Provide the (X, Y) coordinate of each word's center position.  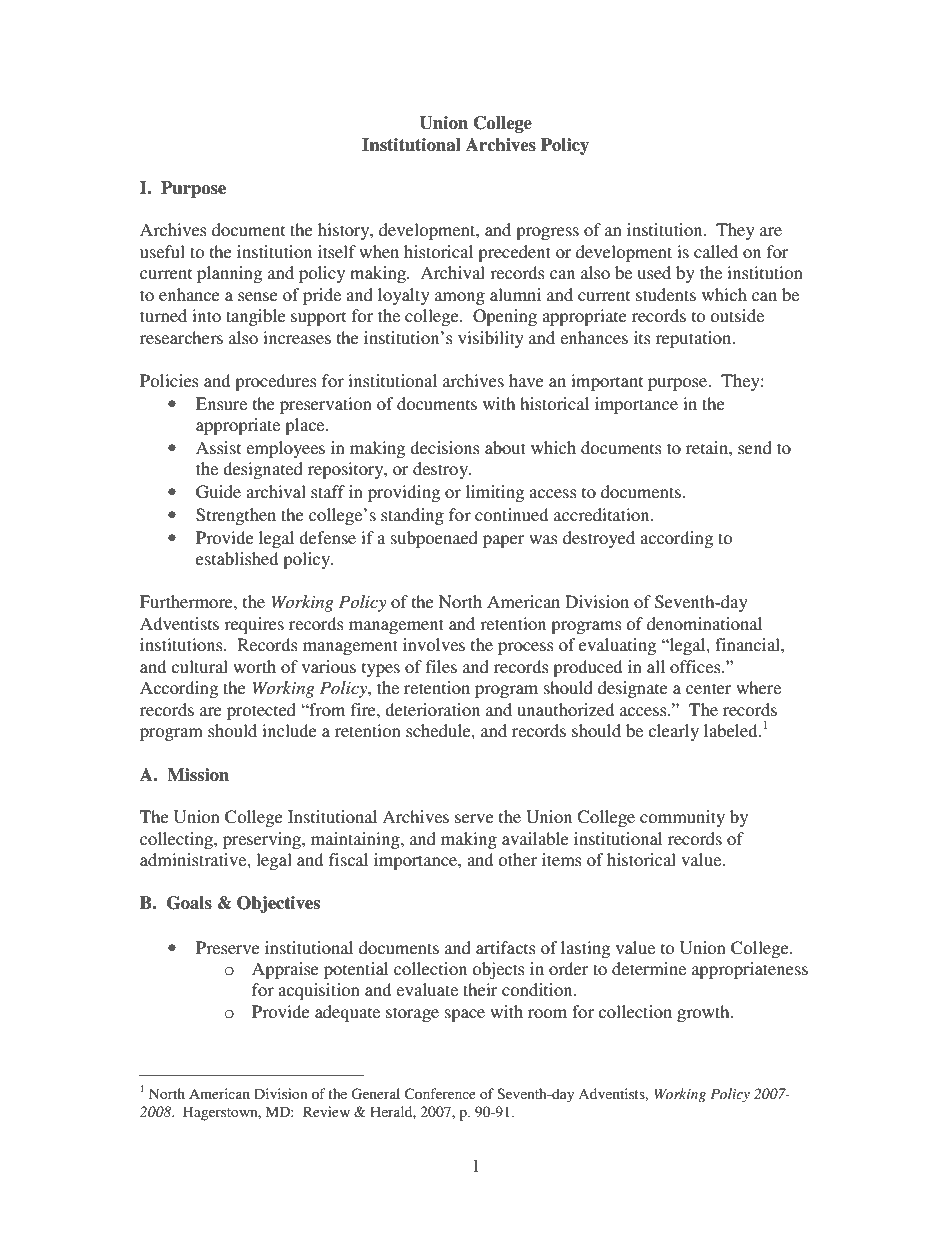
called (716, 251)
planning (229, 274)
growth (704, 1013)
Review (326, 1111)
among (460, 298)
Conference (440, 1094)
